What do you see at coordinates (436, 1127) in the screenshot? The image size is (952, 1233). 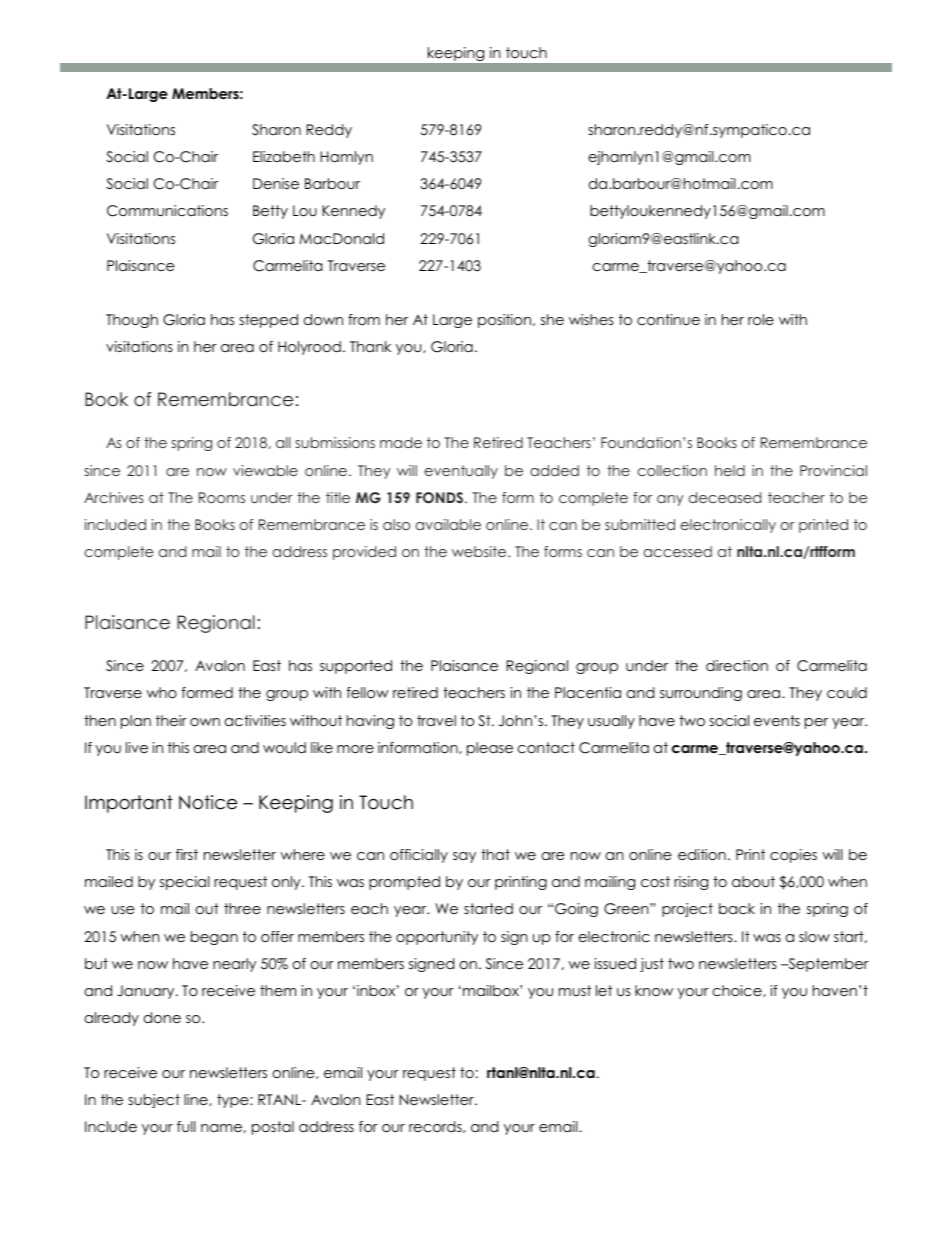 I see `records` at bounding box center [436, 1127].
